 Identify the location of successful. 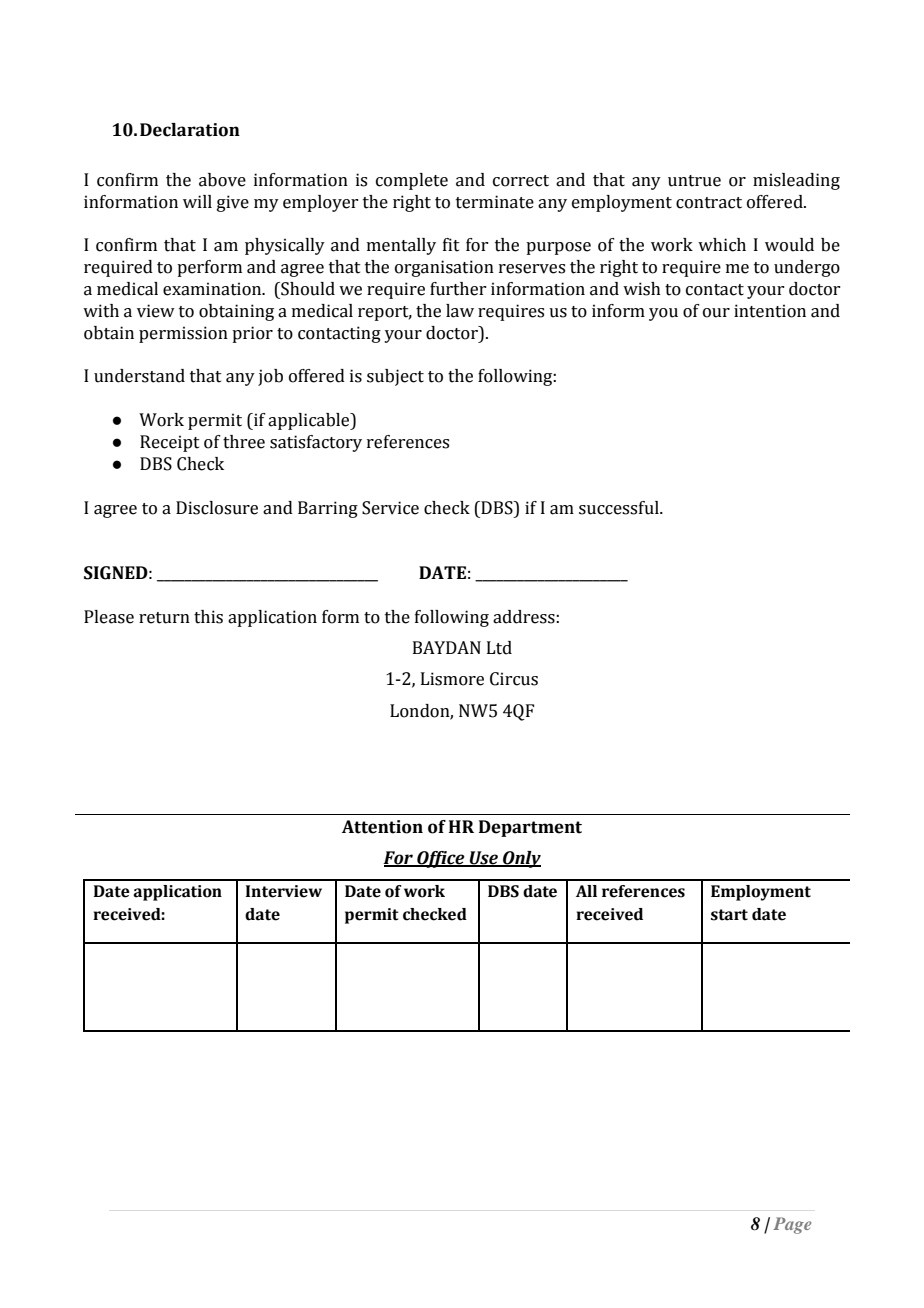
(620, 508).
